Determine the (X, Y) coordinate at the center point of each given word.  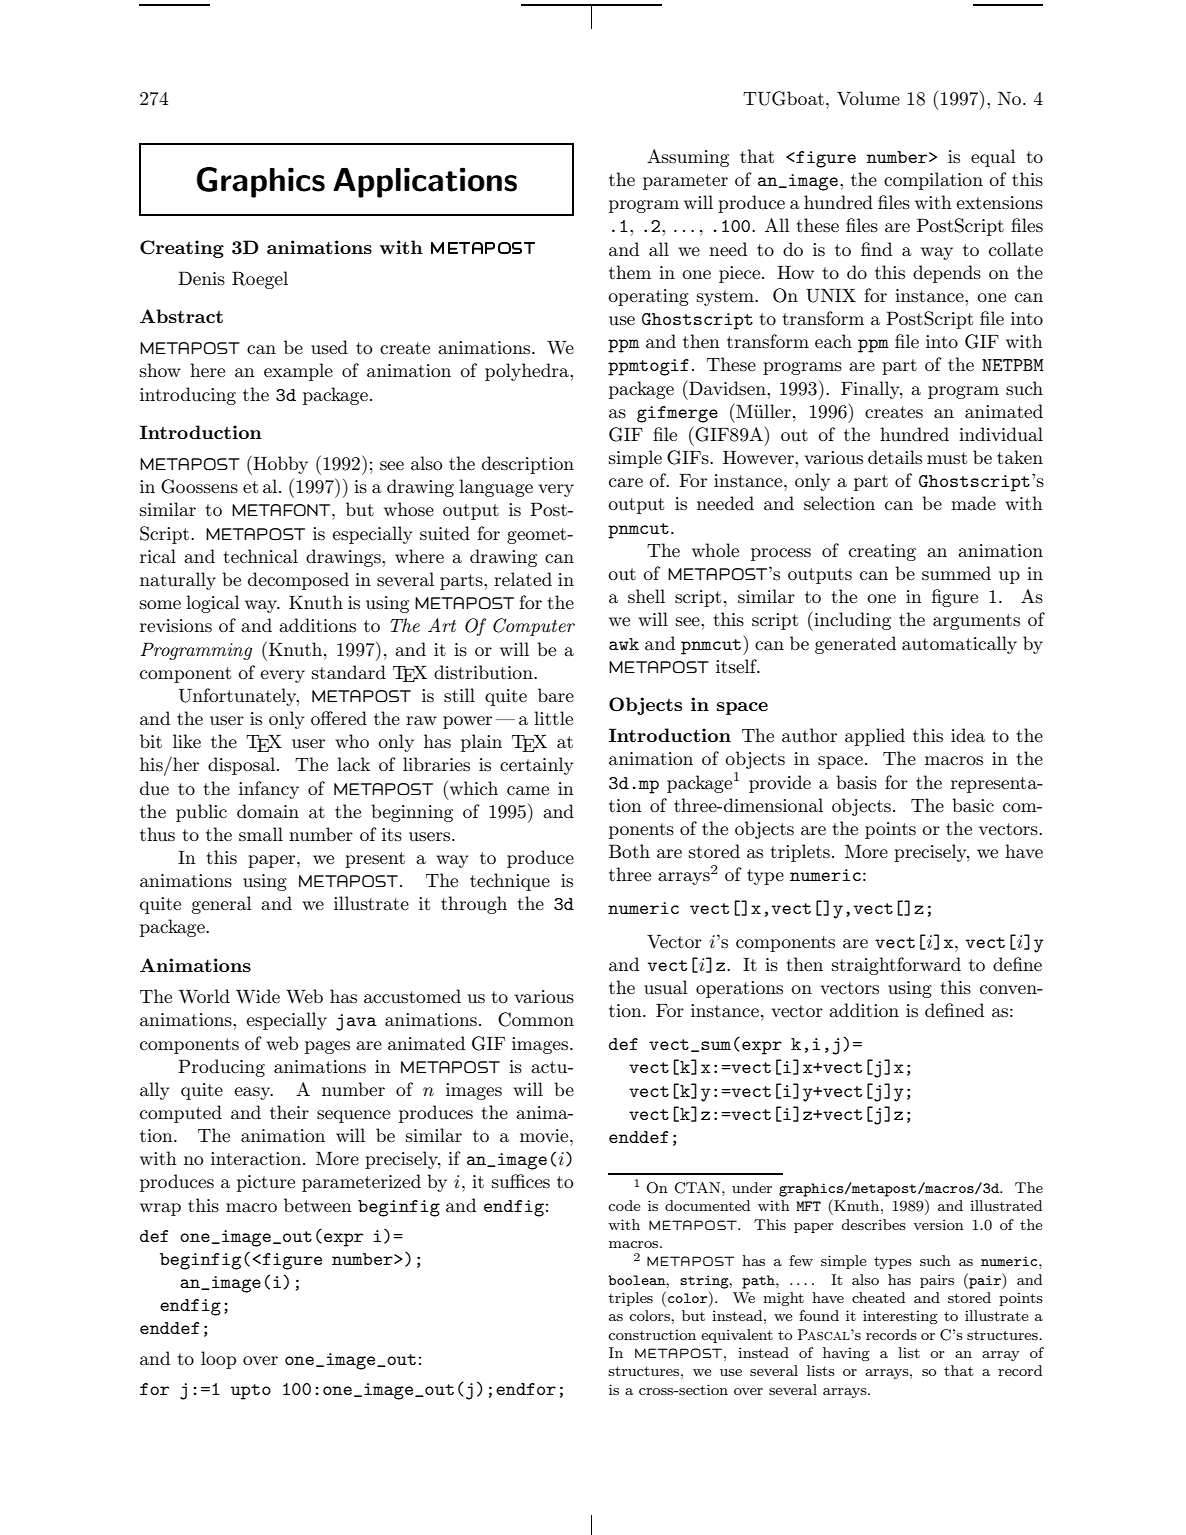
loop (218, 1360)
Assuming (688, 158)
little (553, 718)
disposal (243, 766)
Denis (201, 278)
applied (875, 737)
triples (630, 1299)
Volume (868, 98)
